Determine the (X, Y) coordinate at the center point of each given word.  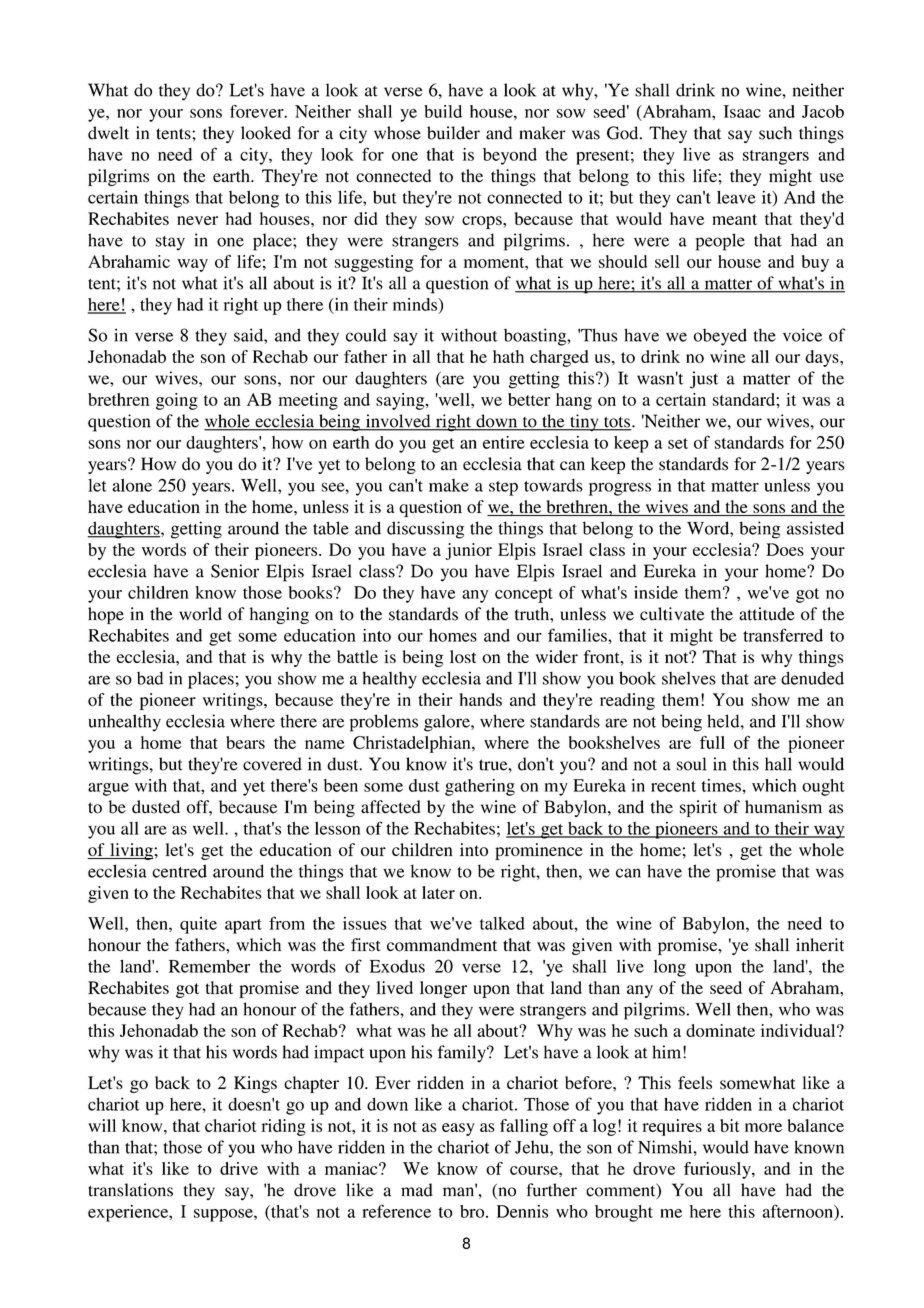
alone (132, 485)
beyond (510, 156)
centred (179, 871)
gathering (480, 787)
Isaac (742, 111)
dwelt (108, 133)
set (678, 443)
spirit (698, 808)
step (503, 488)
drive (239, 1168)
